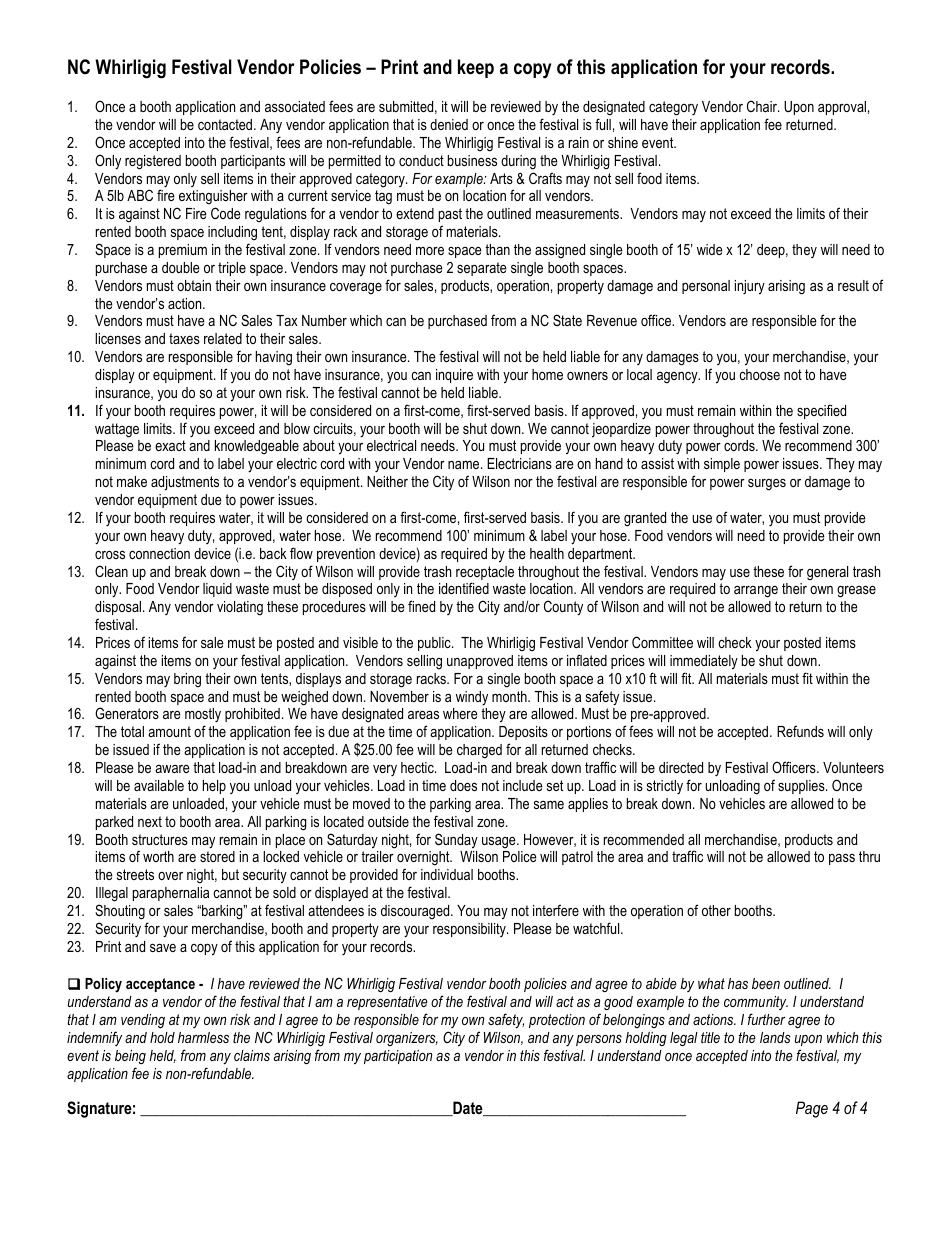 The height and width of the screenshot is (1233, 952). What do you see at coordinates (464, 588) in the screenshot?
I see `identified` at bounding box center [464, 588].
